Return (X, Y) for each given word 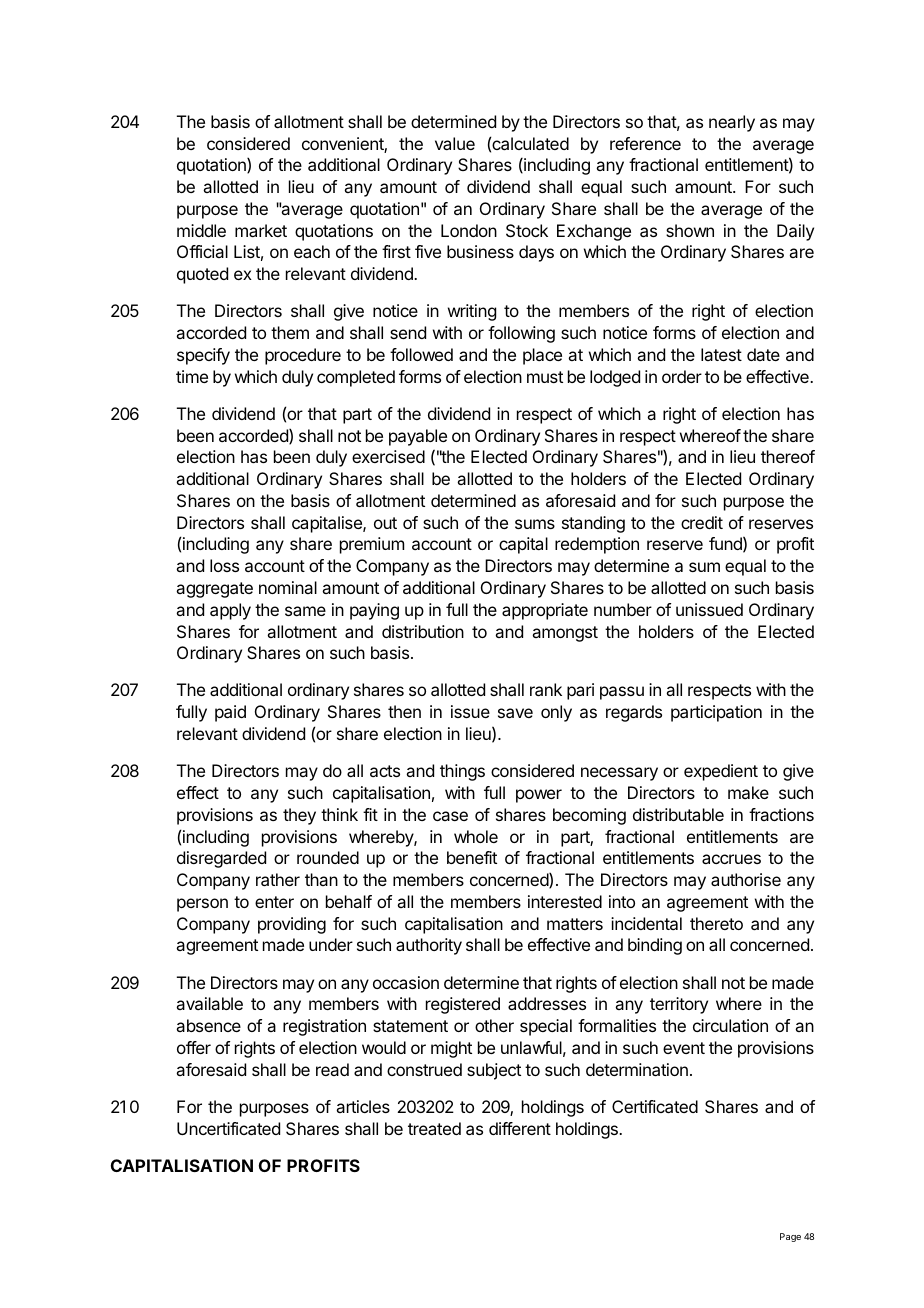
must (545, 377)
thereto (716, 923)
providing (292, 925)
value (455, 143)
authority (429, 946)
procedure (303, 356)
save (515, 713)
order (682, 376)
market (261, 230)
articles (363, 1106)
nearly (732, 123)
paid (230, 713)
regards (634, 713)
